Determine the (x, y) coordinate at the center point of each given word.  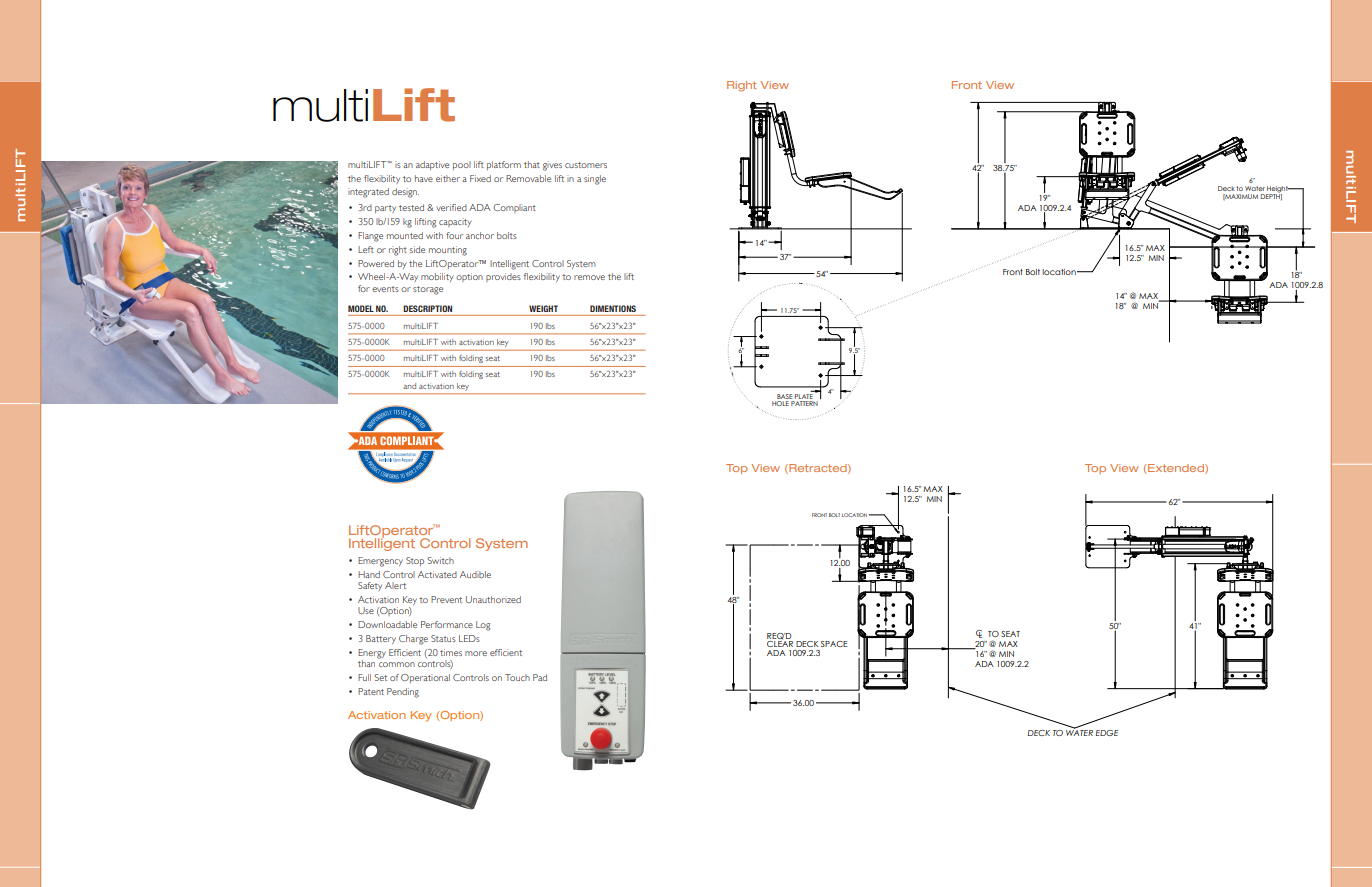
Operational (425, 678)
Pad (540, 677)
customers (586, 165)
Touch (517, 677)
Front (967, 85)
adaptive (432, 165)
